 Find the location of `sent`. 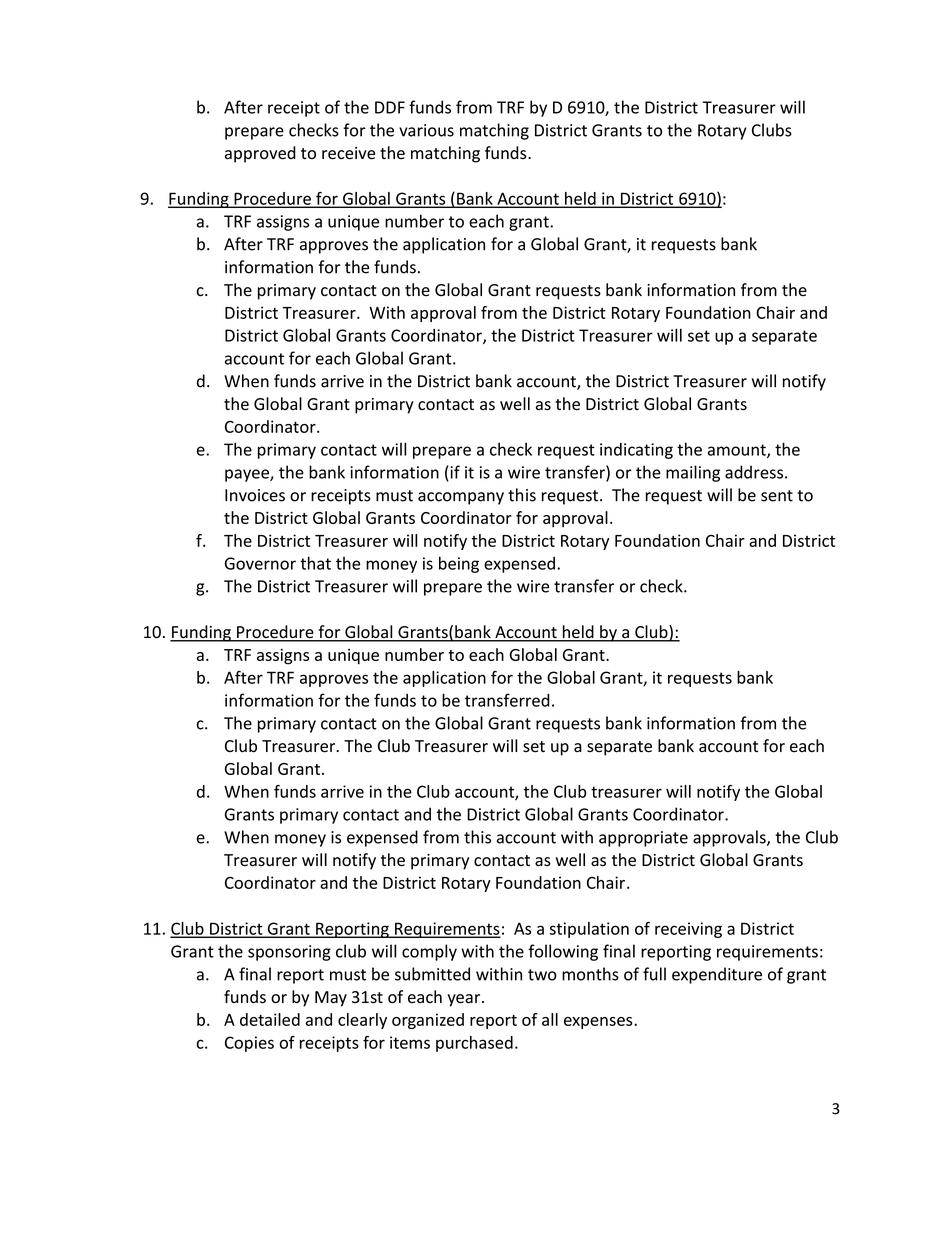

sent is located at coordinates (777, 496).
